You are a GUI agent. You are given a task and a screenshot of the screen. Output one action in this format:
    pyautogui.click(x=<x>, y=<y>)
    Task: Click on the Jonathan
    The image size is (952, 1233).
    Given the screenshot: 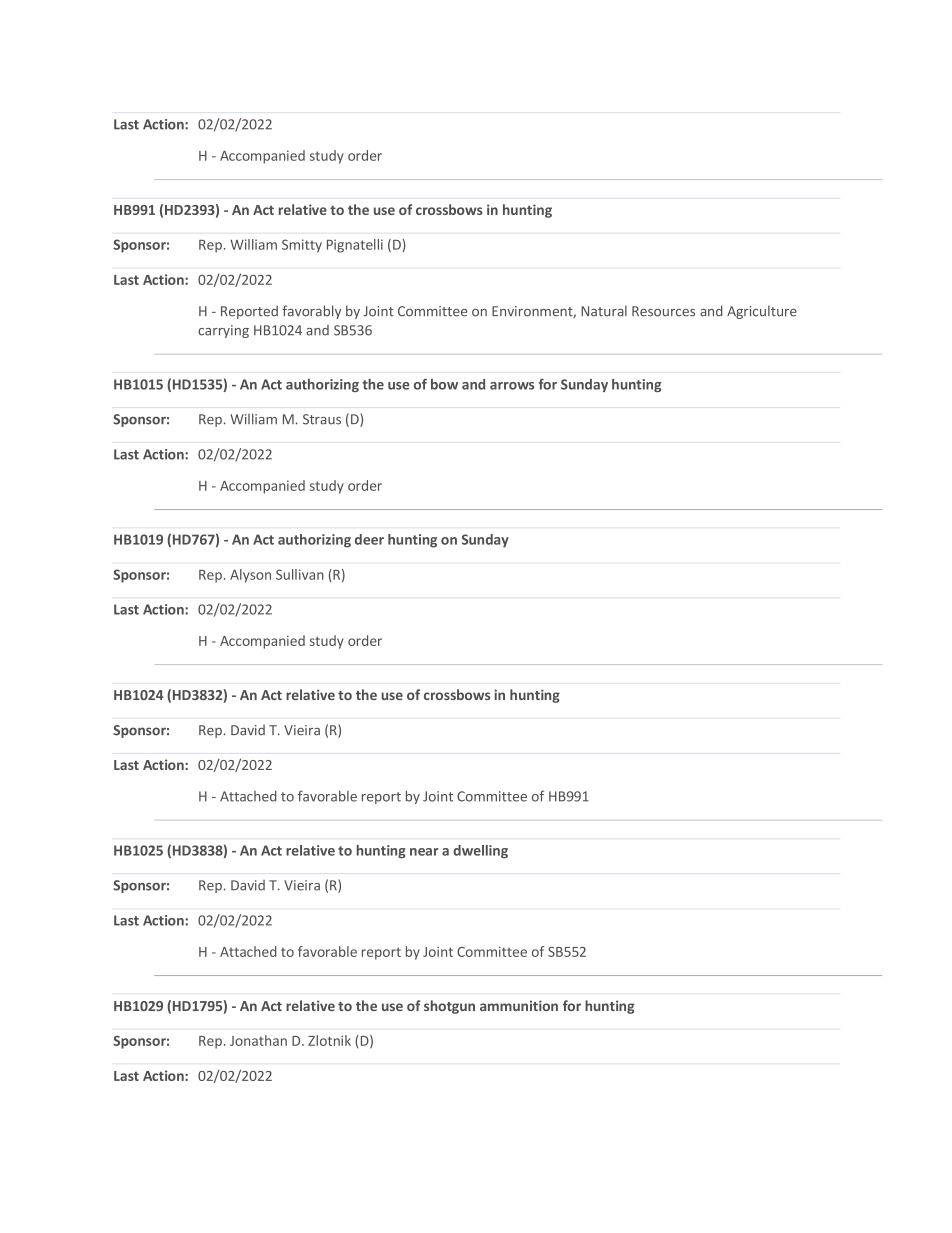 What is the action you would take?
    pyautogui.click(x=258, y=1040)
